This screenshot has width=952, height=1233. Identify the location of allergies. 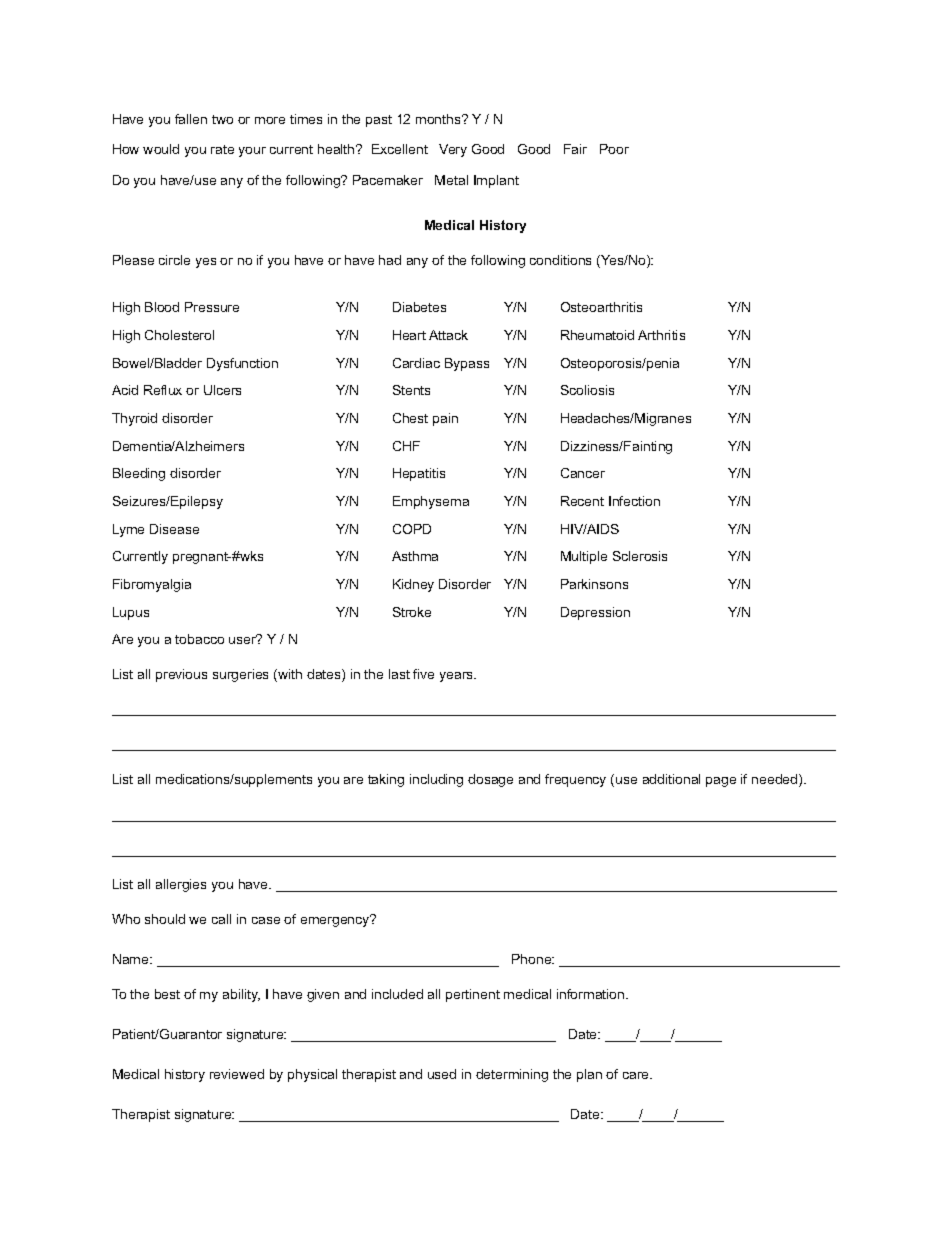
(181, 885).
